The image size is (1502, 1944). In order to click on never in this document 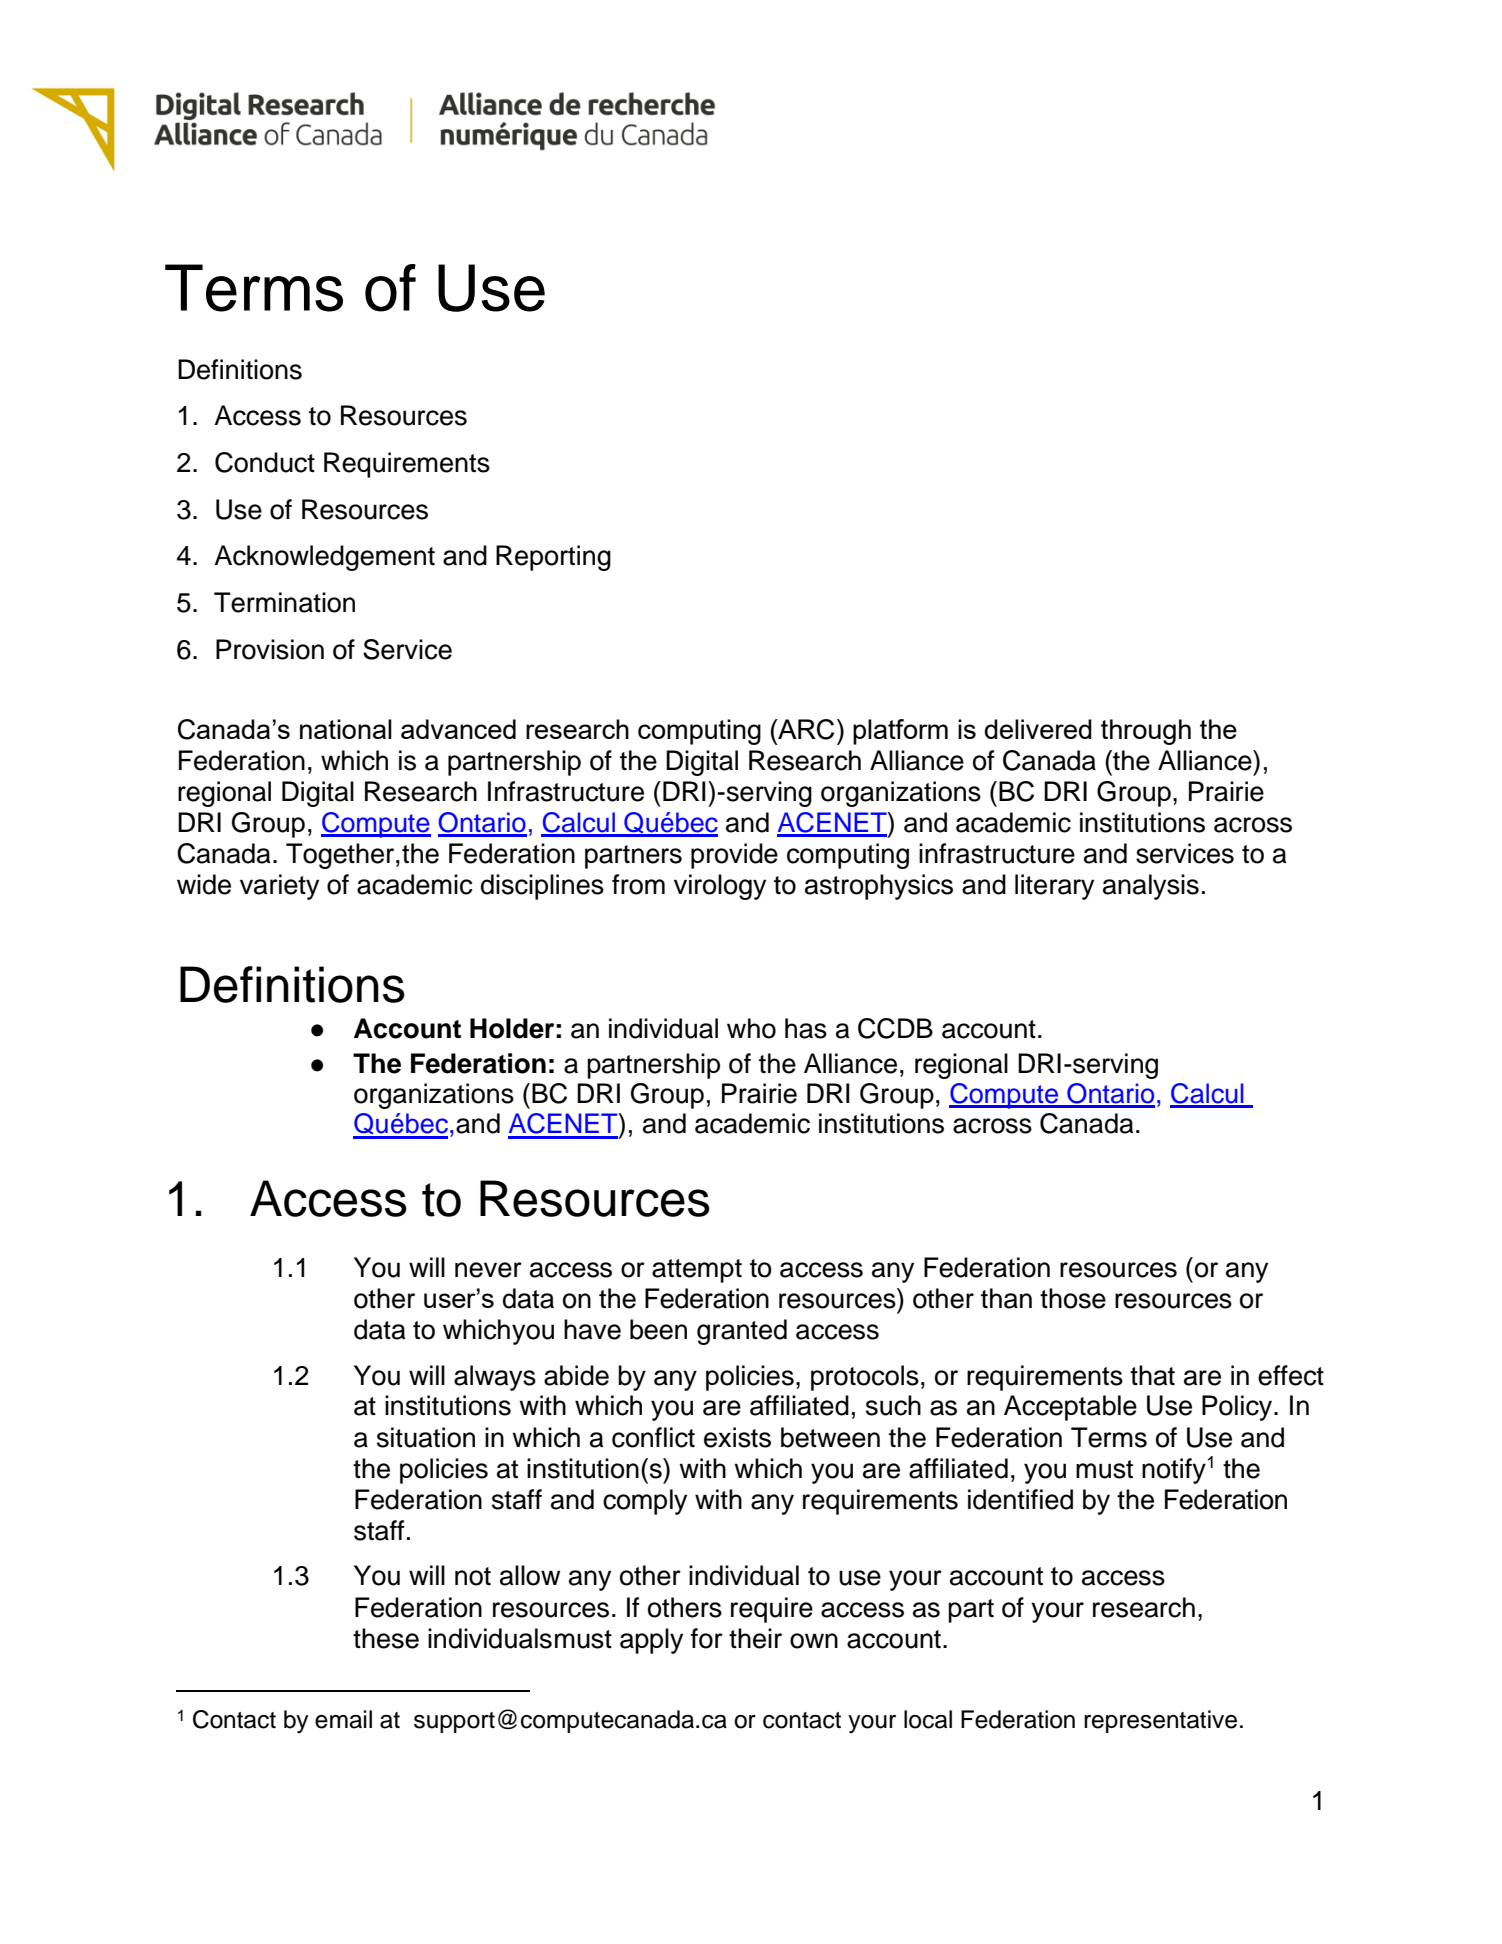, I will do `click(488, 1270)`.
